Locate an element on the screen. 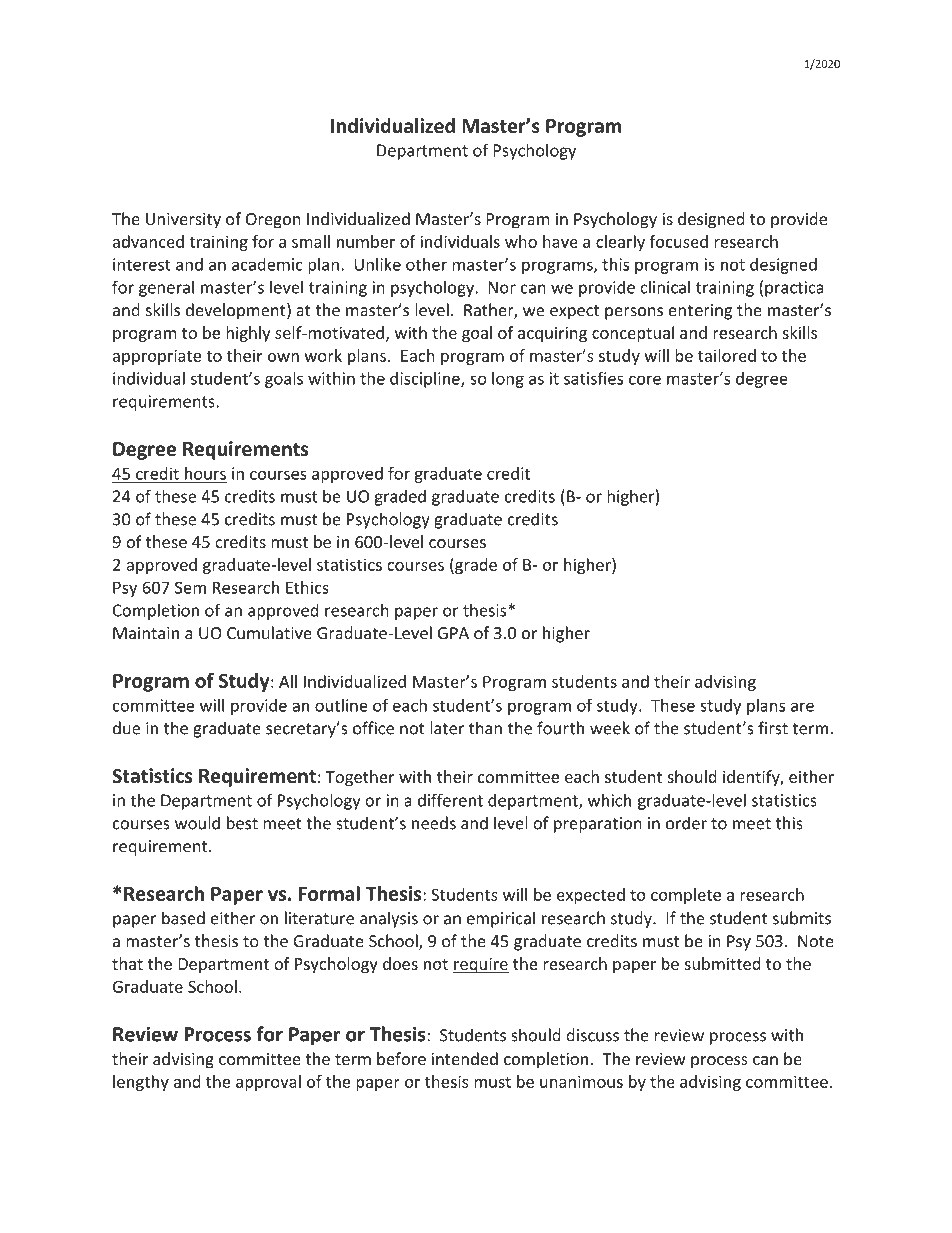 The height and width of the screenshot is (1233, 952). GPA is located at coordinates (453, 633).
